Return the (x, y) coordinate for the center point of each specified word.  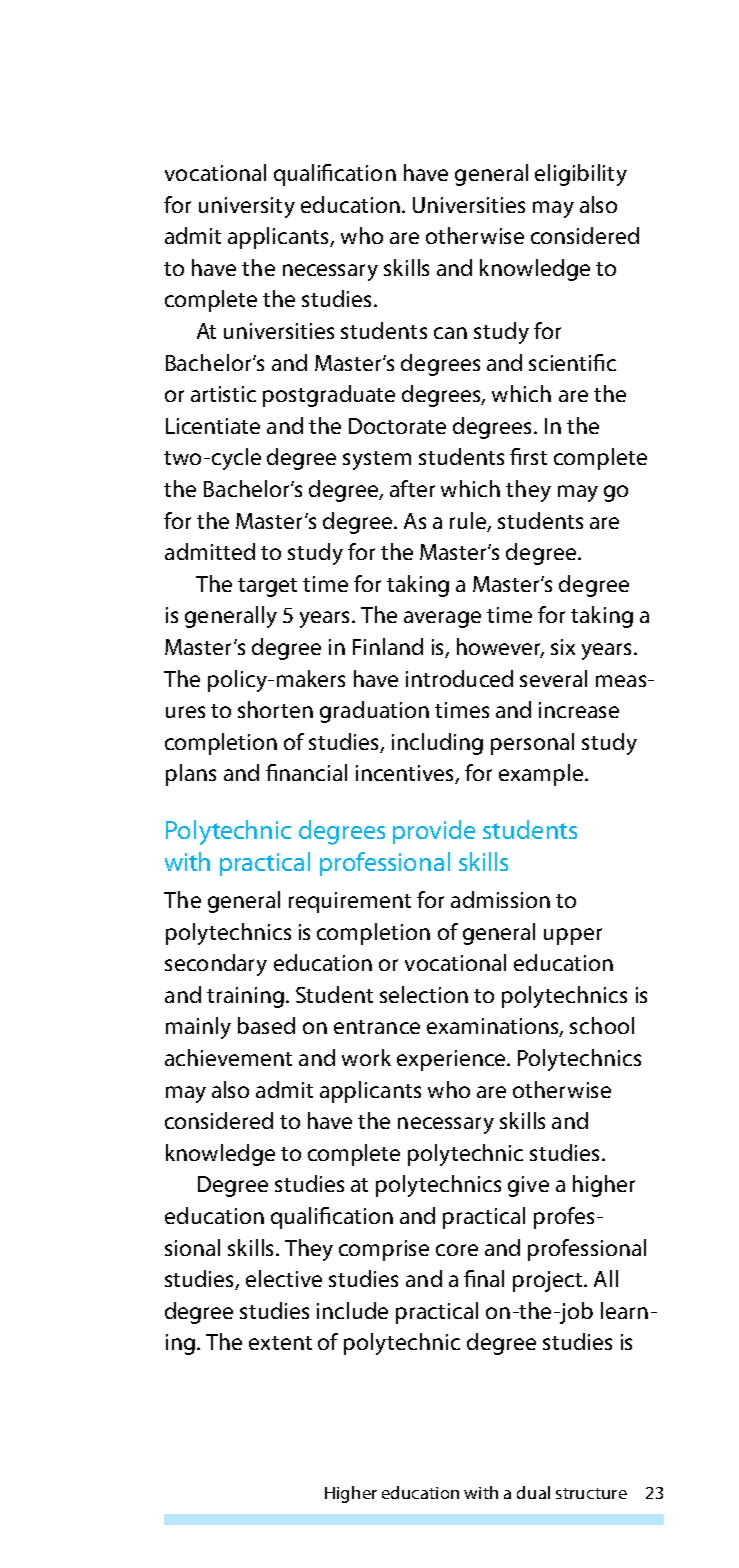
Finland (388, 646)
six (563, 647)
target (267, 587)
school (602, 1025)
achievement (228, 1057)
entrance (377, 1027)
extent (280, 1343)
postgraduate (329, 396)
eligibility (581, 175)
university (247, 207)
